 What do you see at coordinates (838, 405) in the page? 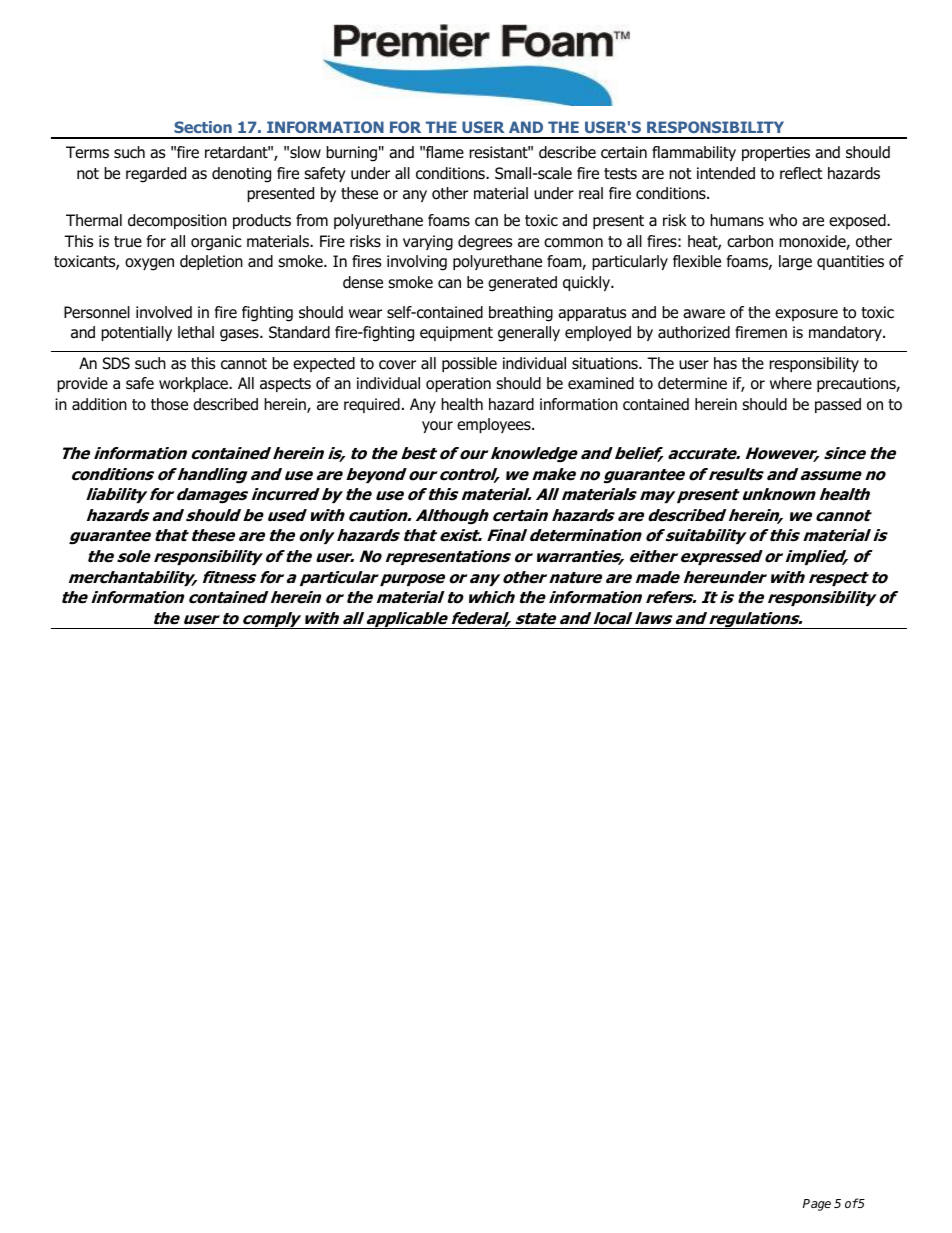
I see `passed` at bounding box center [838, 405].
